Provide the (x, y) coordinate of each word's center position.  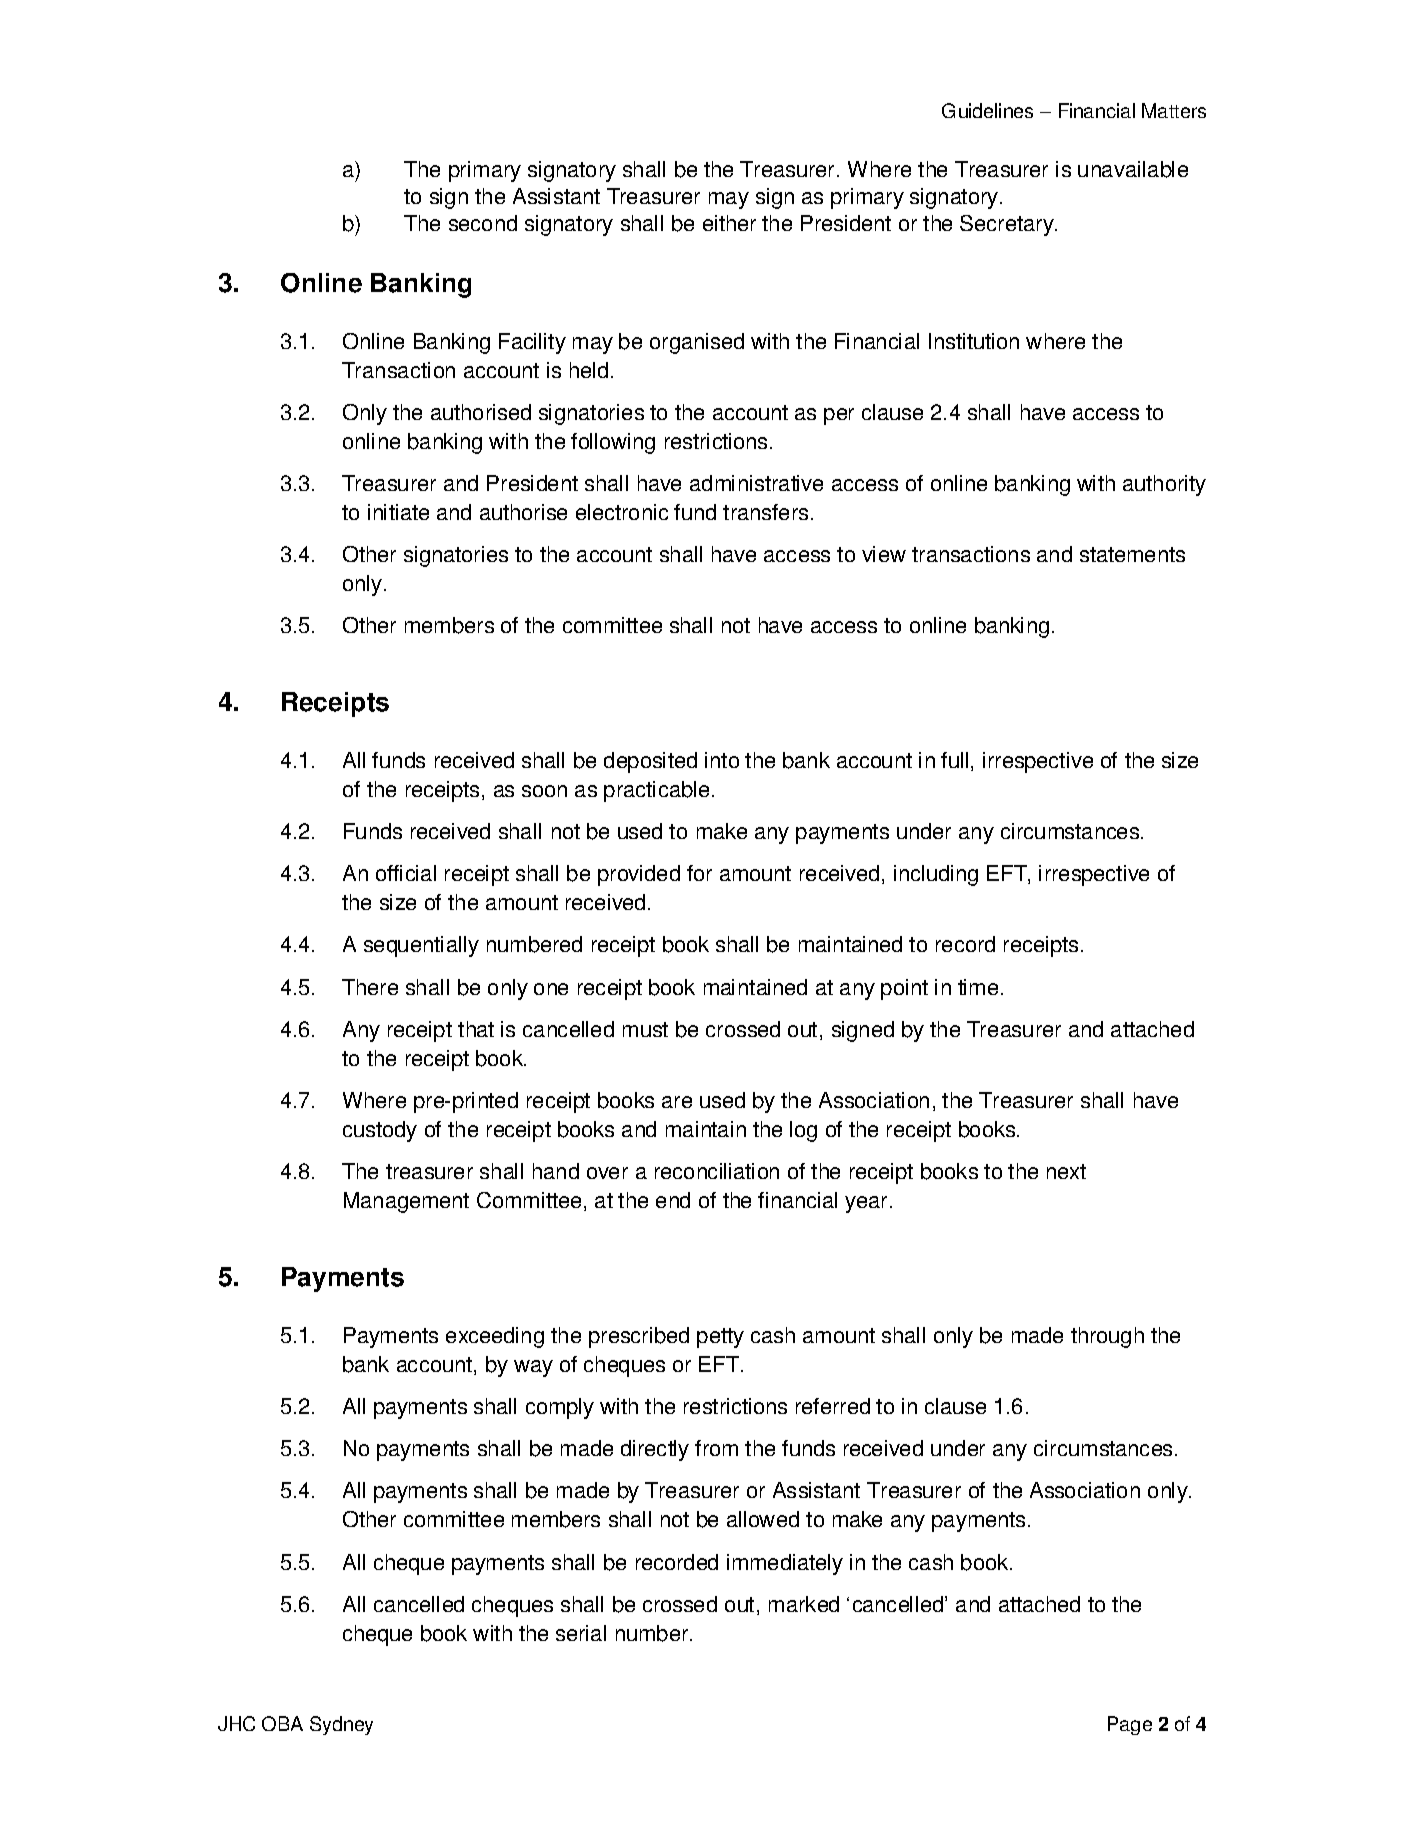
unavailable (1133, 169)
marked (804, 1604)
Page (1130, 1725)
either (729, 223)
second (483, 223)
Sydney (341, 1725)
